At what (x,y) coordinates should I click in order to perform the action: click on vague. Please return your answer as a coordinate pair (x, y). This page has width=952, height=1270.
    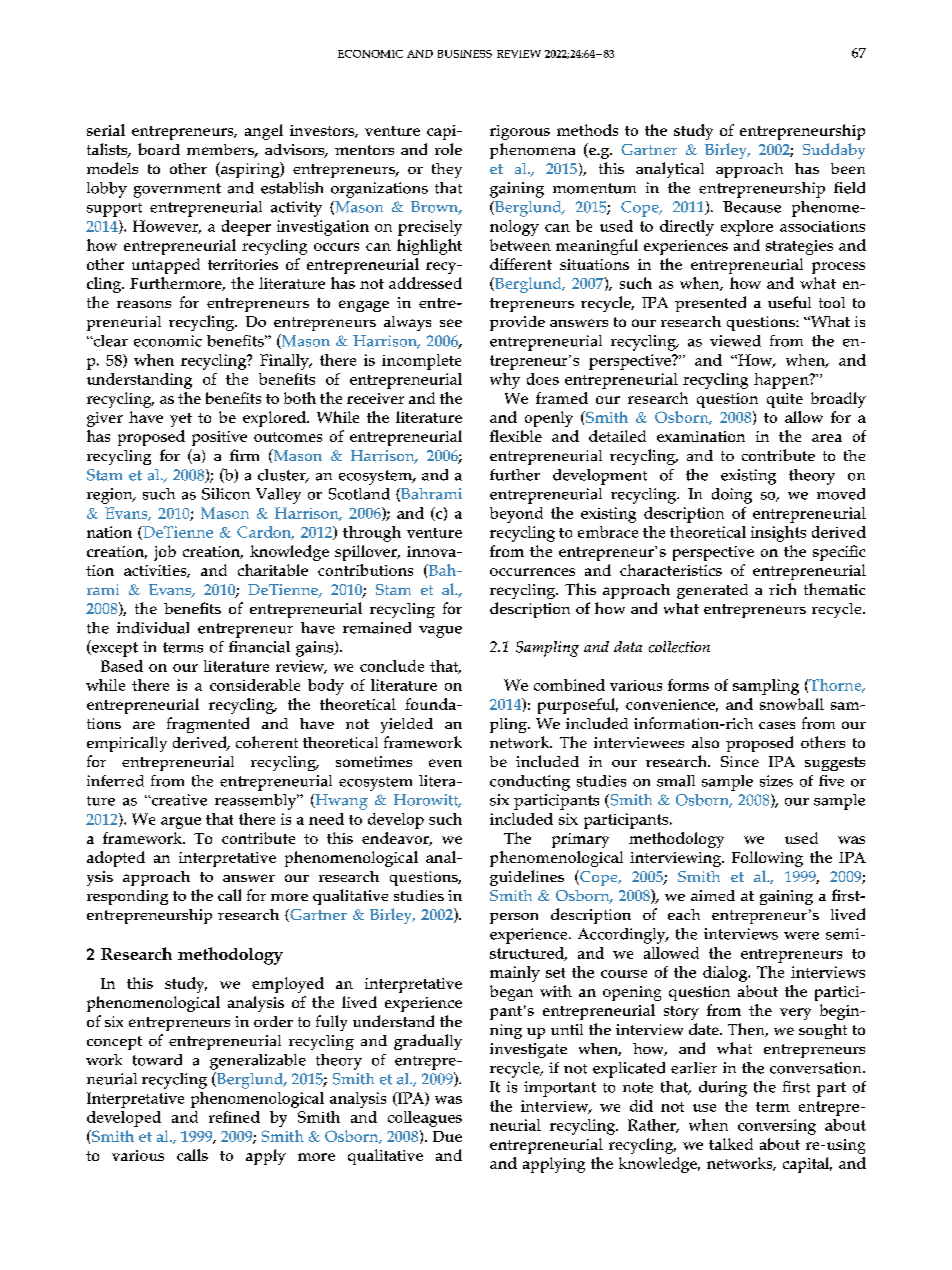
    Looking at the image, I should click on (440, 632).
